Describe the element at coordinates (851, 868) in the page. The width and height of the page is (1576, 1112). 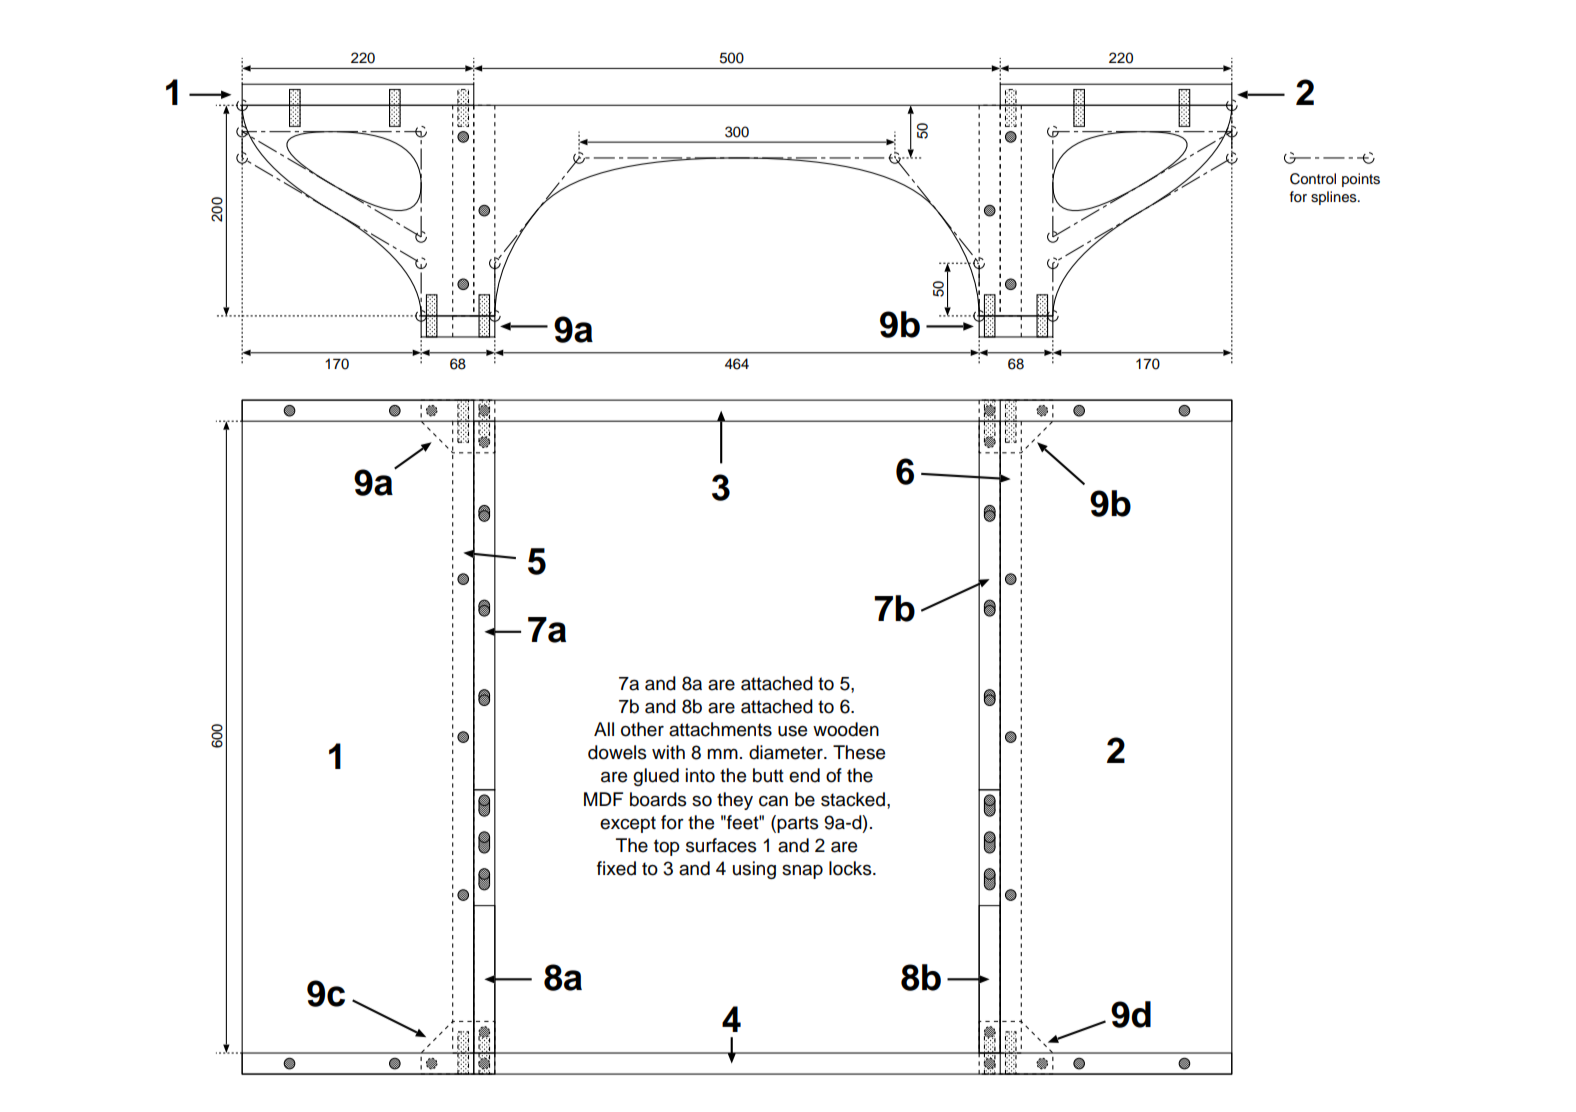
I see `locks` at that location.
